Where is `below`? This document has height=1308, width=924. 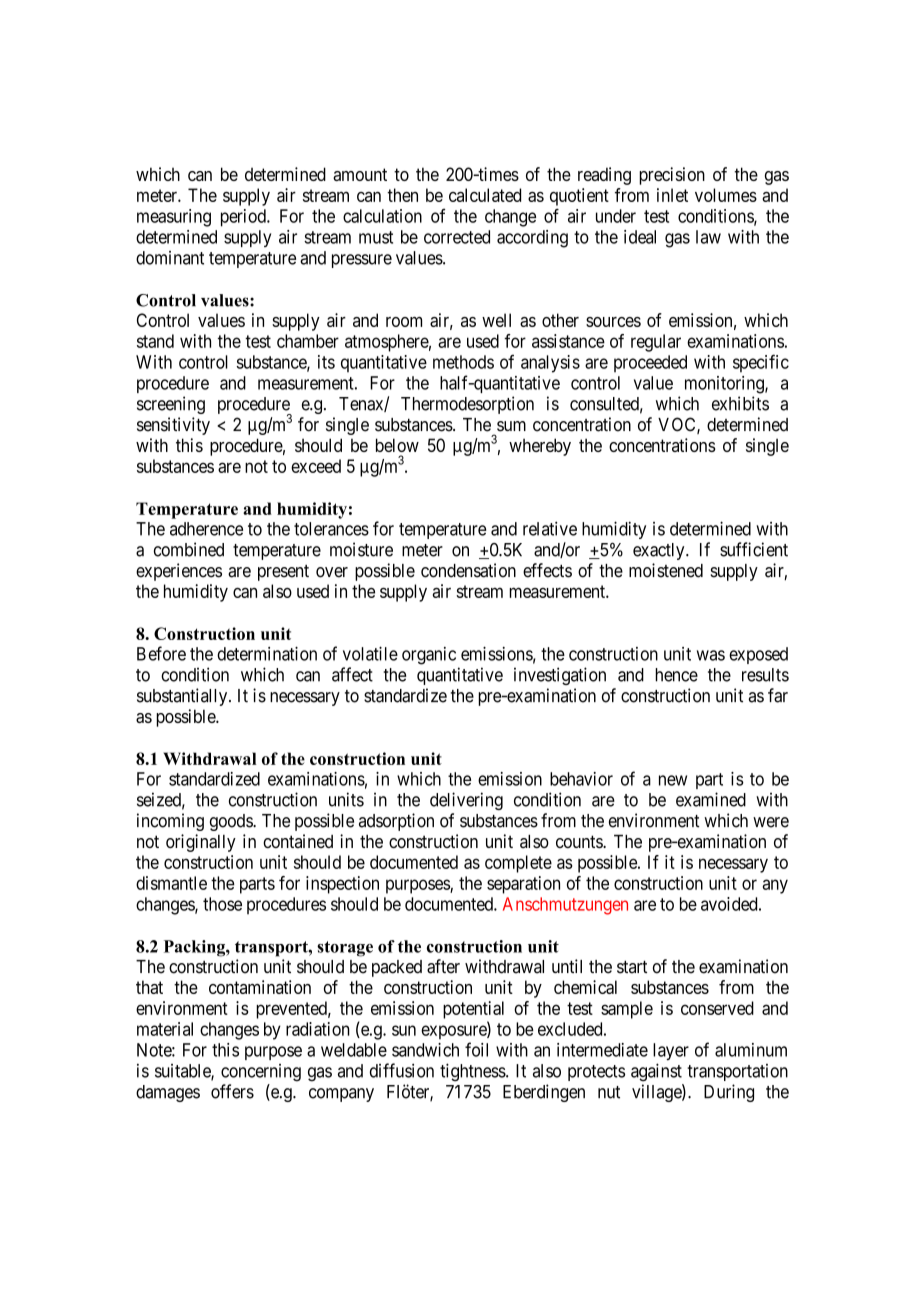 below is located at coordinates (397, 445).
